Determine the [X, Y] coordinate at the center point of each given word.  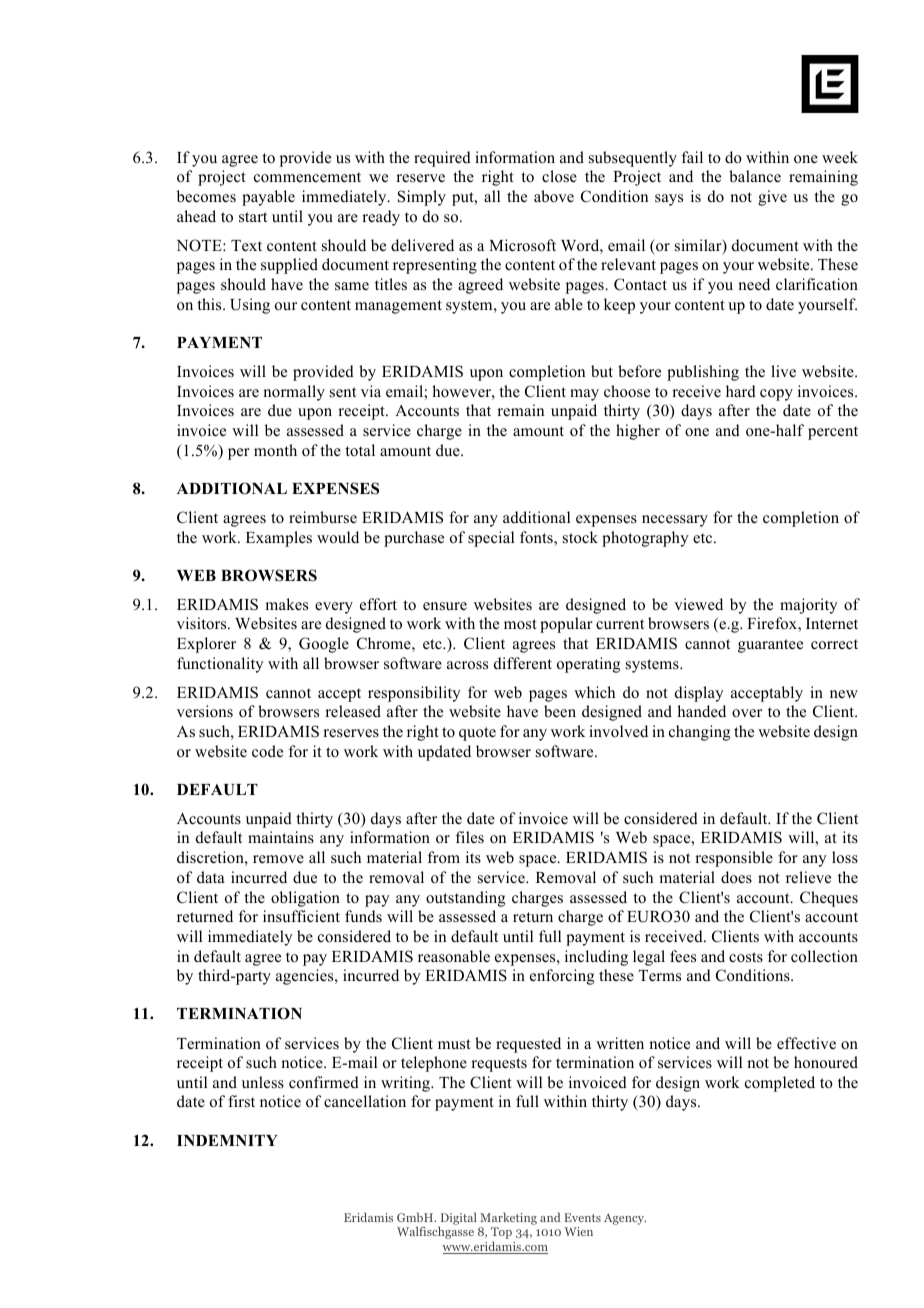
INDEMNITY [227, 1140]
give [772, 198]
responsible [734, 859]
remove [278, 859]
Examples [279, 539]
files [470, 837]
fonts [537, 538]
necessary [675, 521]
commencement [307, 177]
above [554, 196]
